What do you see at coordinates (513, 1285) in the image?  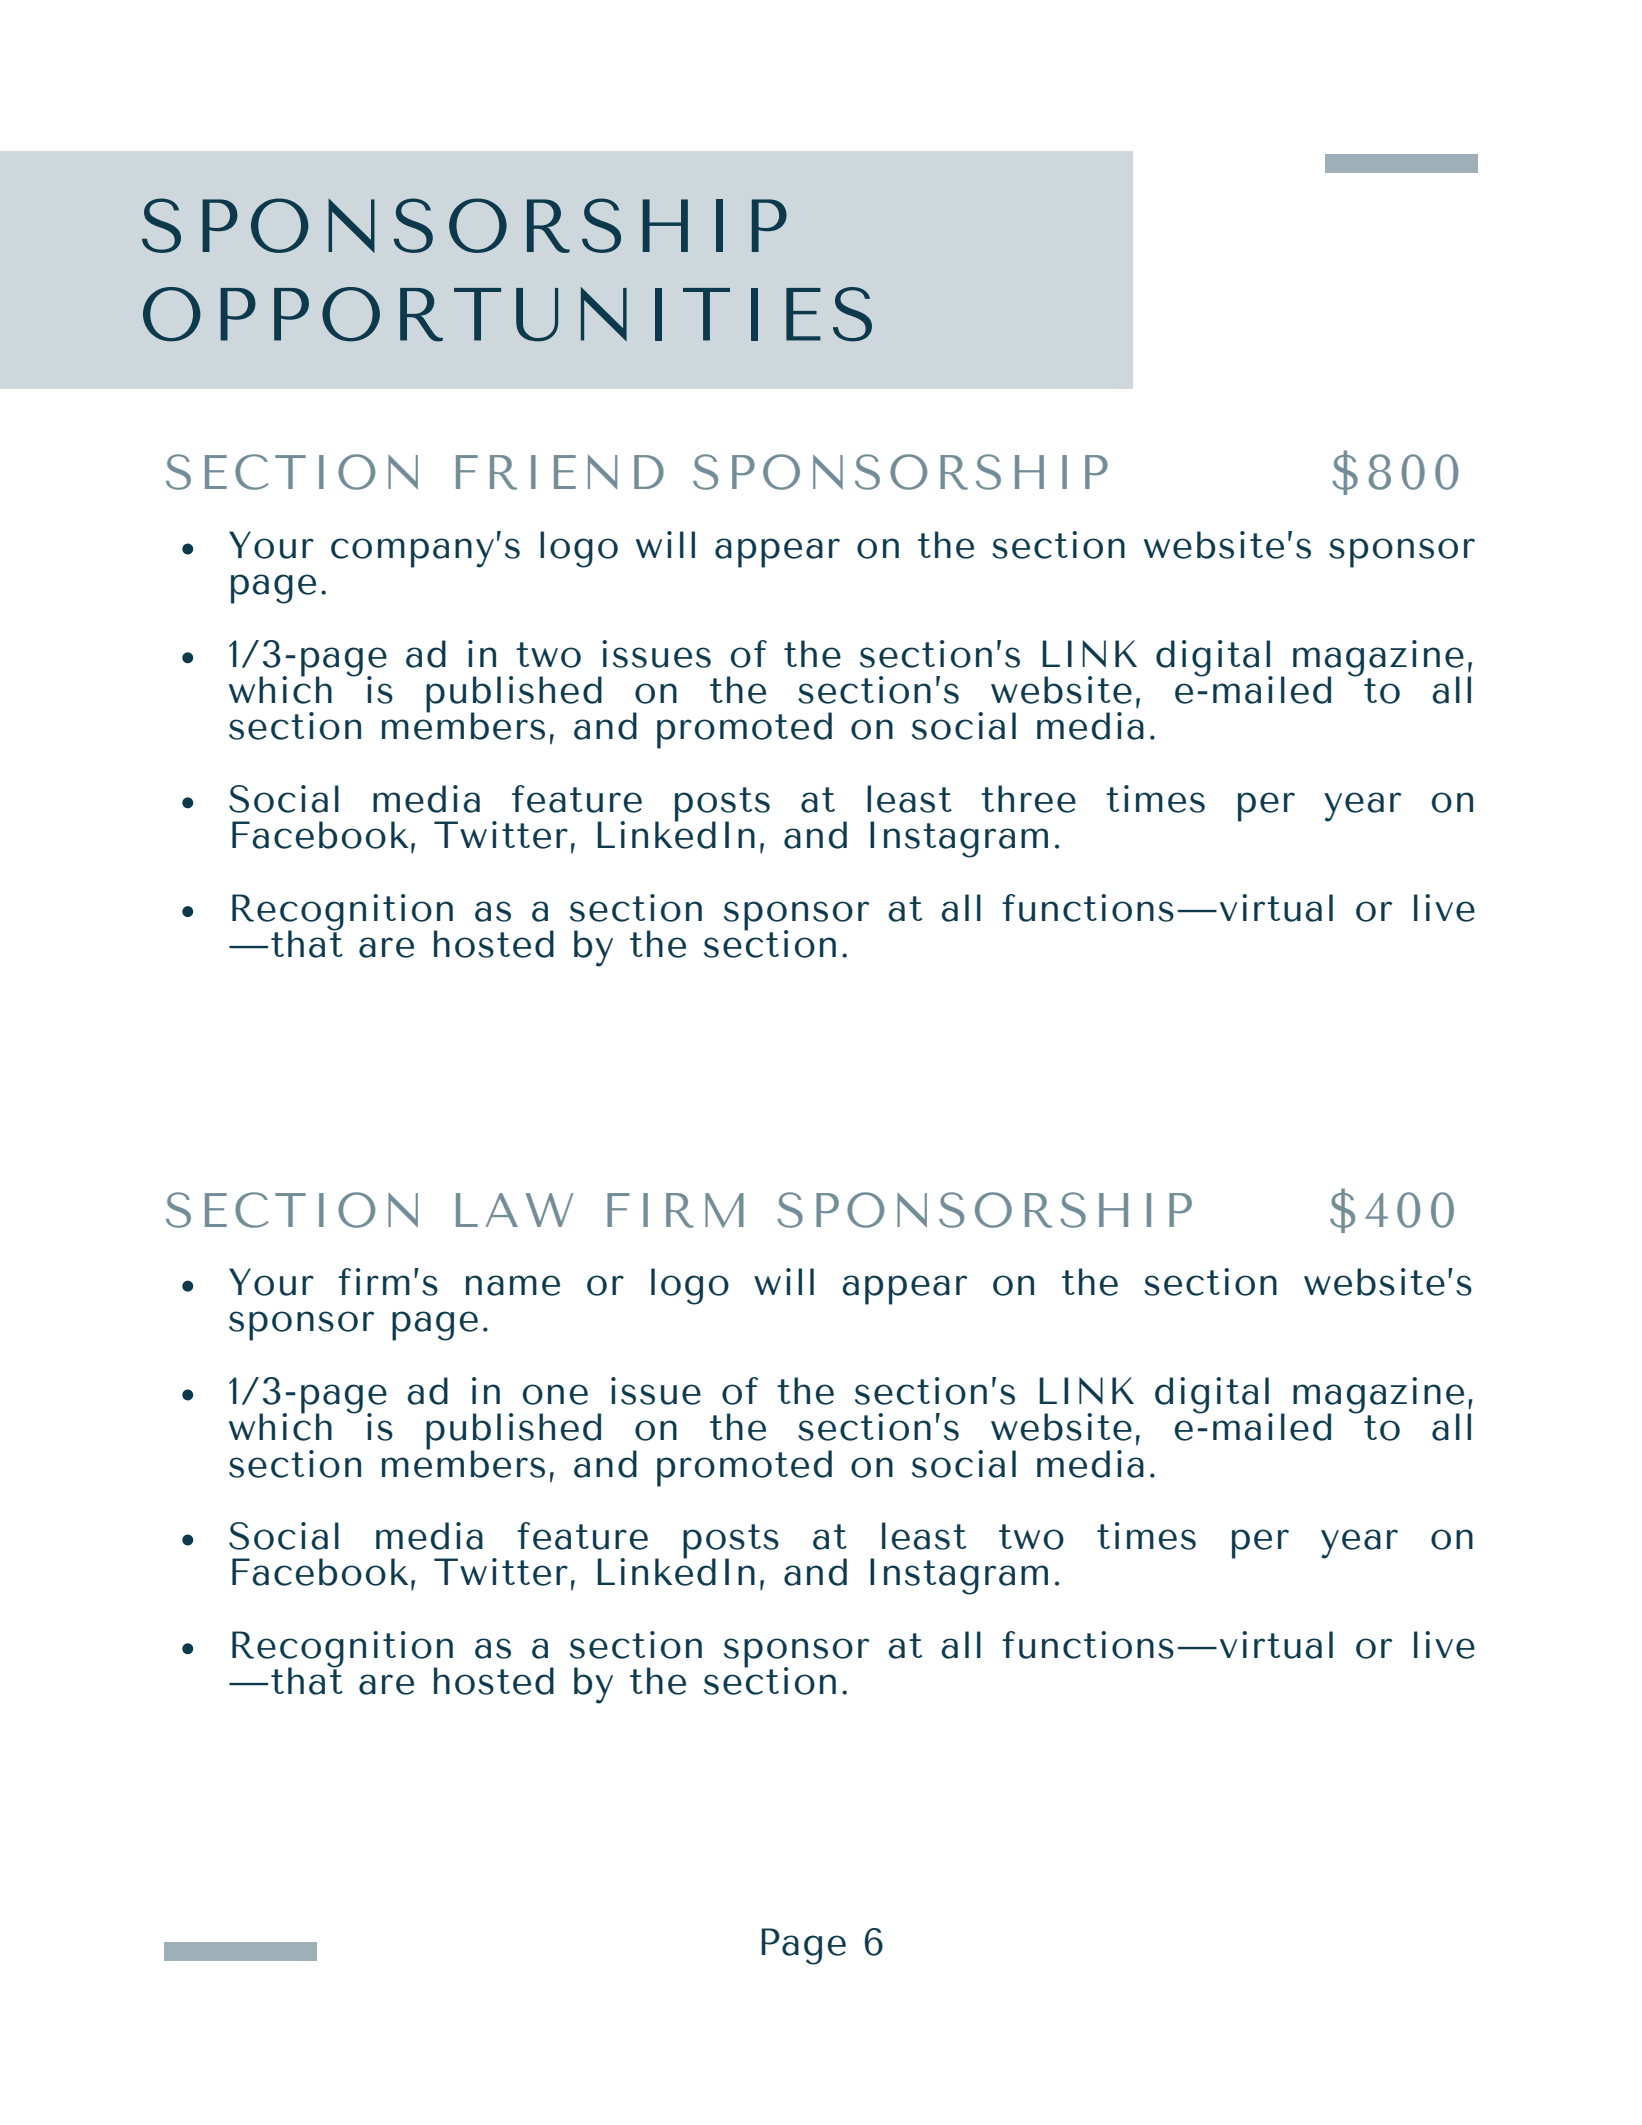 I see `name` at bounding box center [513, 1285].
